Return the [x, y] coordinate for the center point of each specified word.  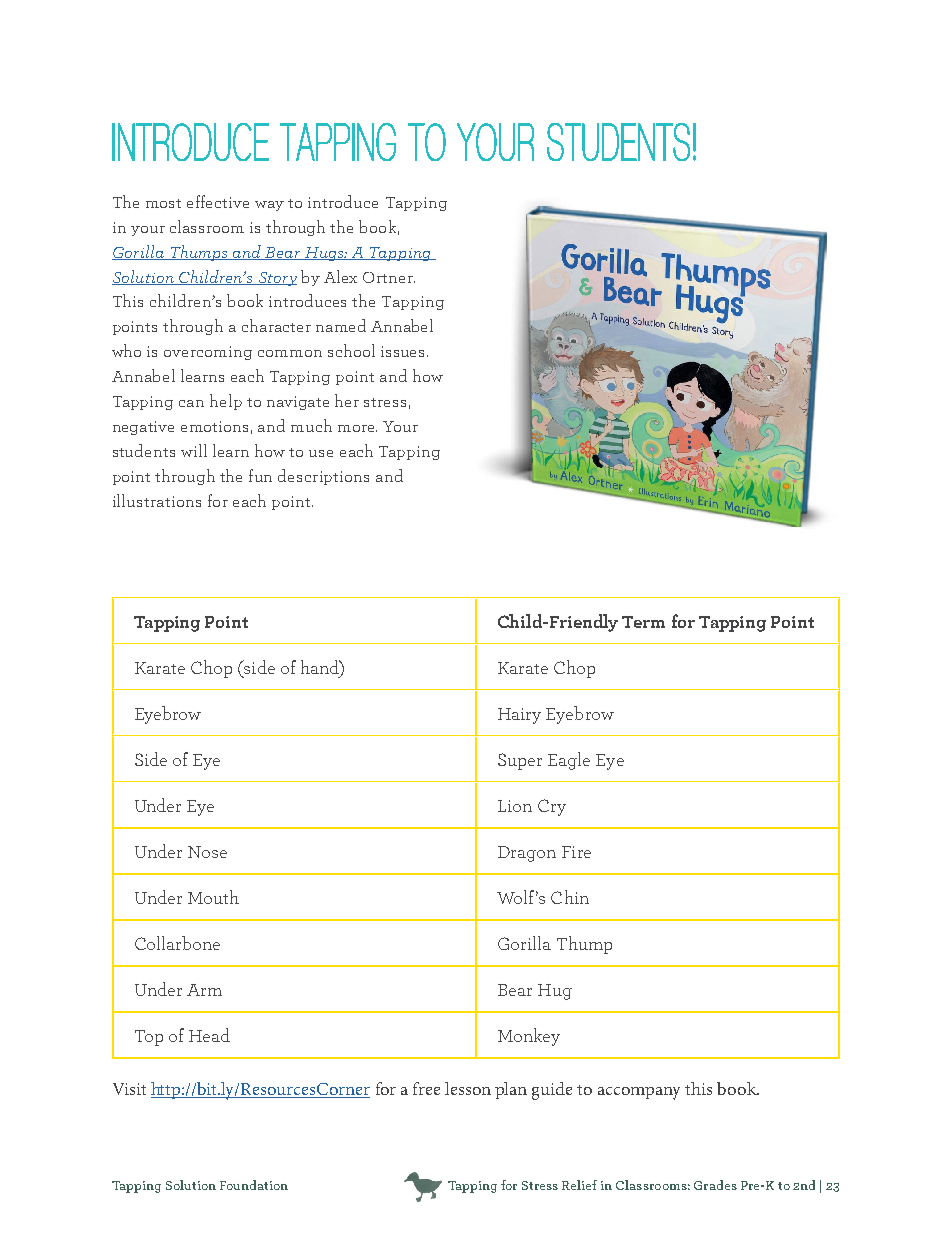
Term [643, 622]
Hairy [519, 716]
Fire [576, 852]
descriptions [323, 477]
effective [218, 201]
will [194, 450]
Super [520, 761]
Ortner [389, 277]
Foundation [254, 1185]
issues [404, 351]
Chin [570, 897]
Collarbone [177, 943]
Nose [207, 852]
